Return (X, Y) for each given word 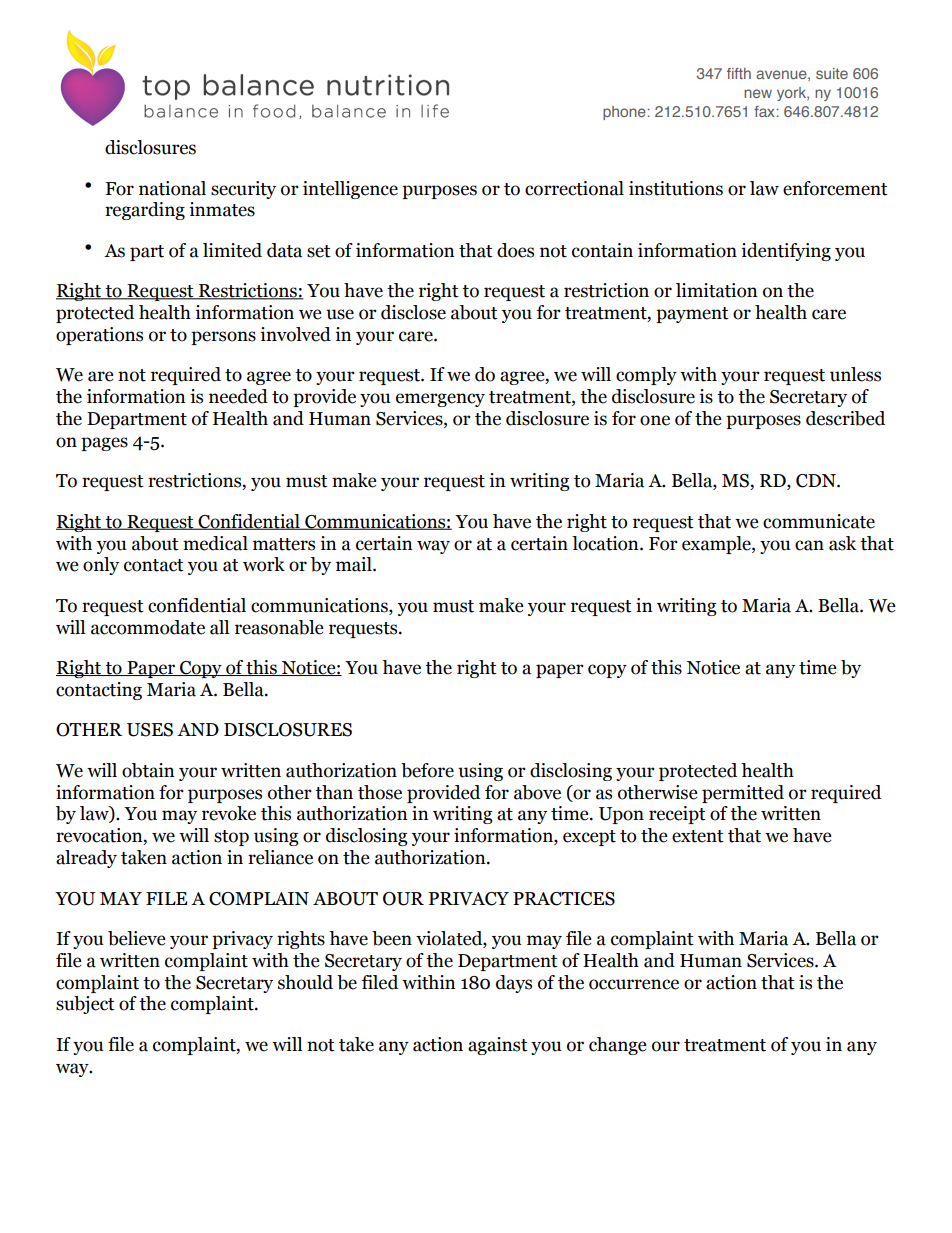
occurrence (634, 984)
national (172, 188)
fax (765, 111)
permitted (743, 794)
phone (625, 113)
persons (223, 338)
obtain (148, 770)
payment (692, 315)
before (427, 770)
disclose (413, 312)
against (498, 1046)
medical (215, 543)
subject (85, 1005)
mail (355, 564)
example (717, 545)
